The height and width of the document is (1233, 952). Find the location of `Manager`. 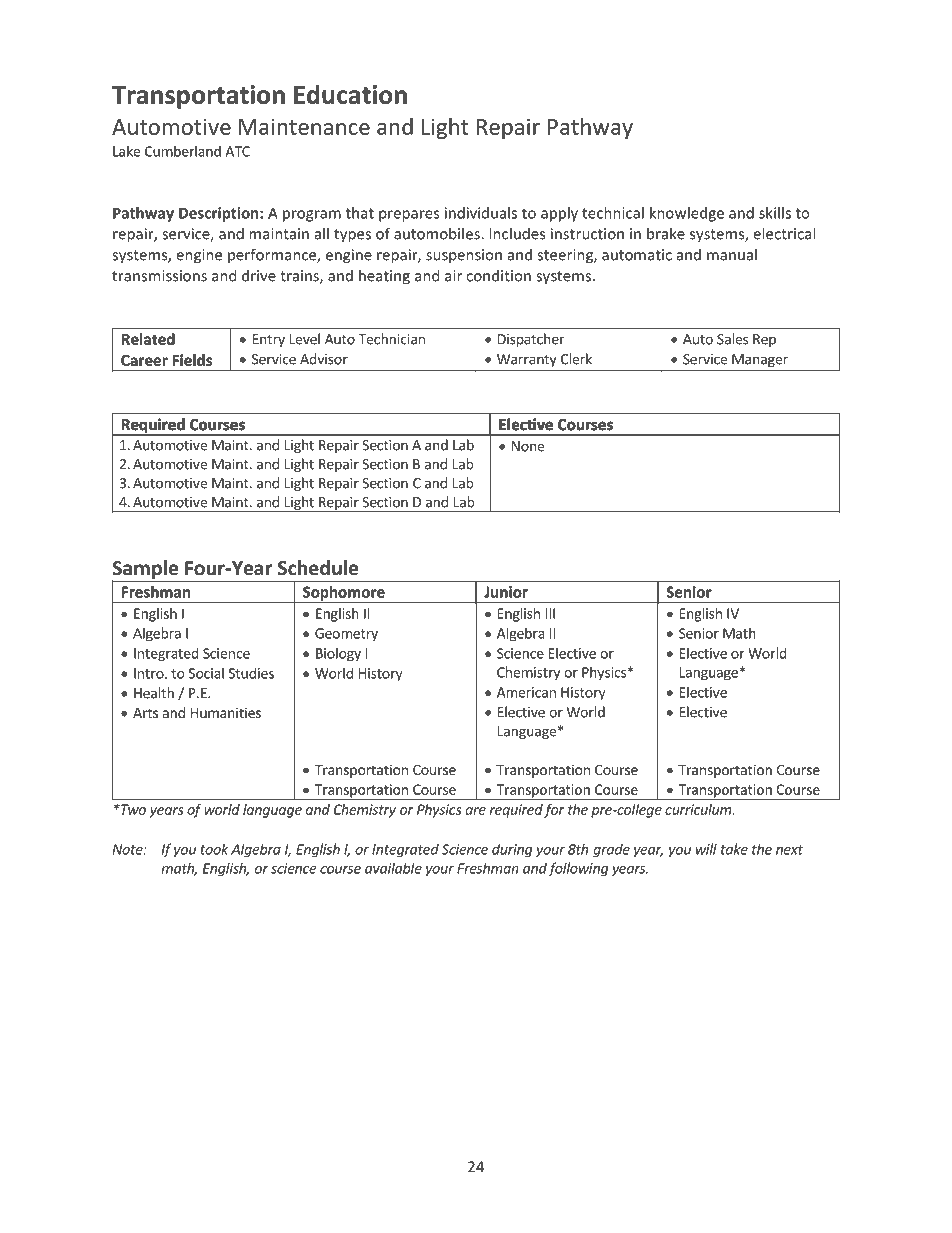

Manager is located at coordinates (760, 360).
